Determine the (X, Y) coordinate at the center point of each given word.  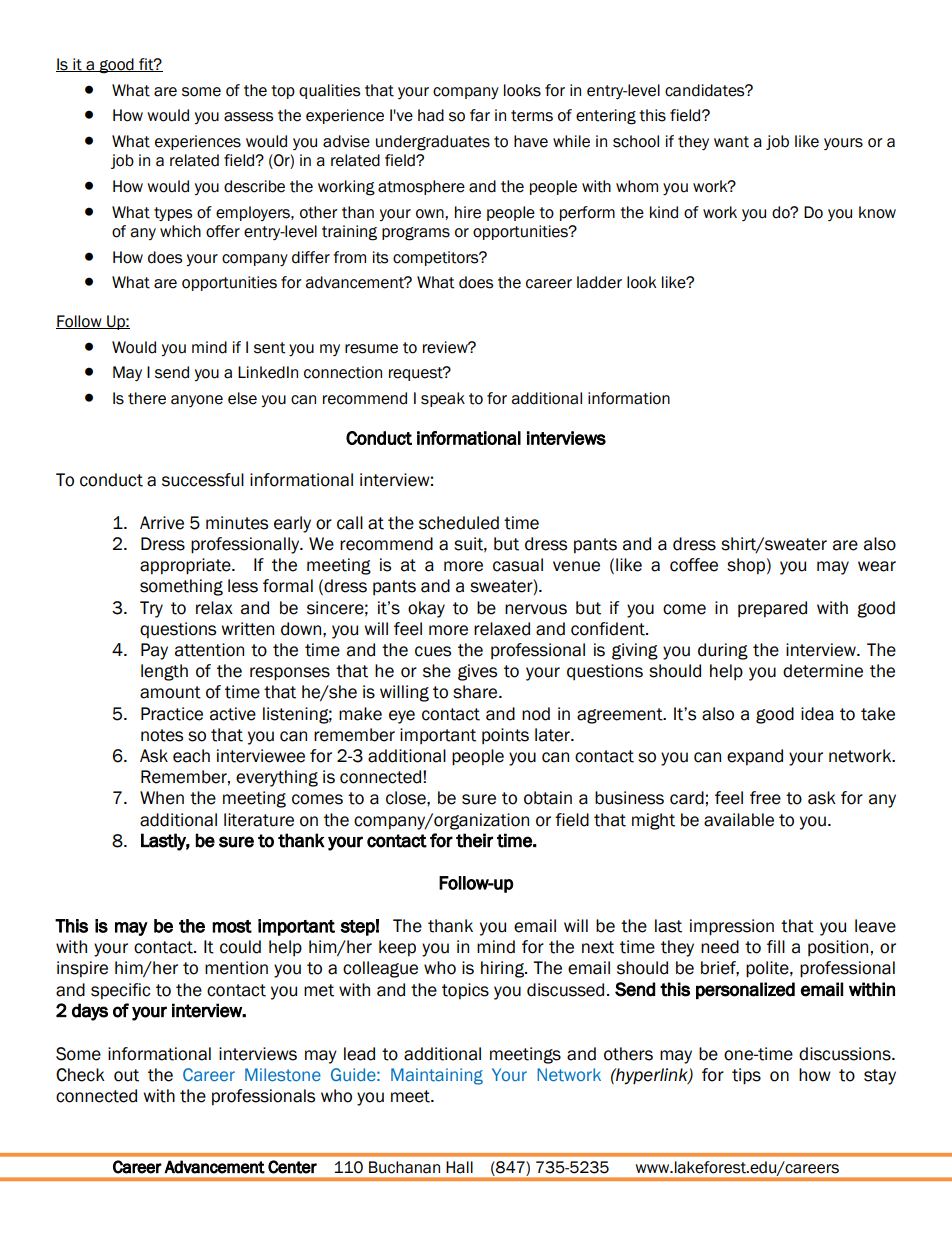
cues (433, 651)
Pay (154, 651)
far (480, 115)
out (126, 1075)
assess (248, 117)
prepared (772, 609)
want (731, 142)
